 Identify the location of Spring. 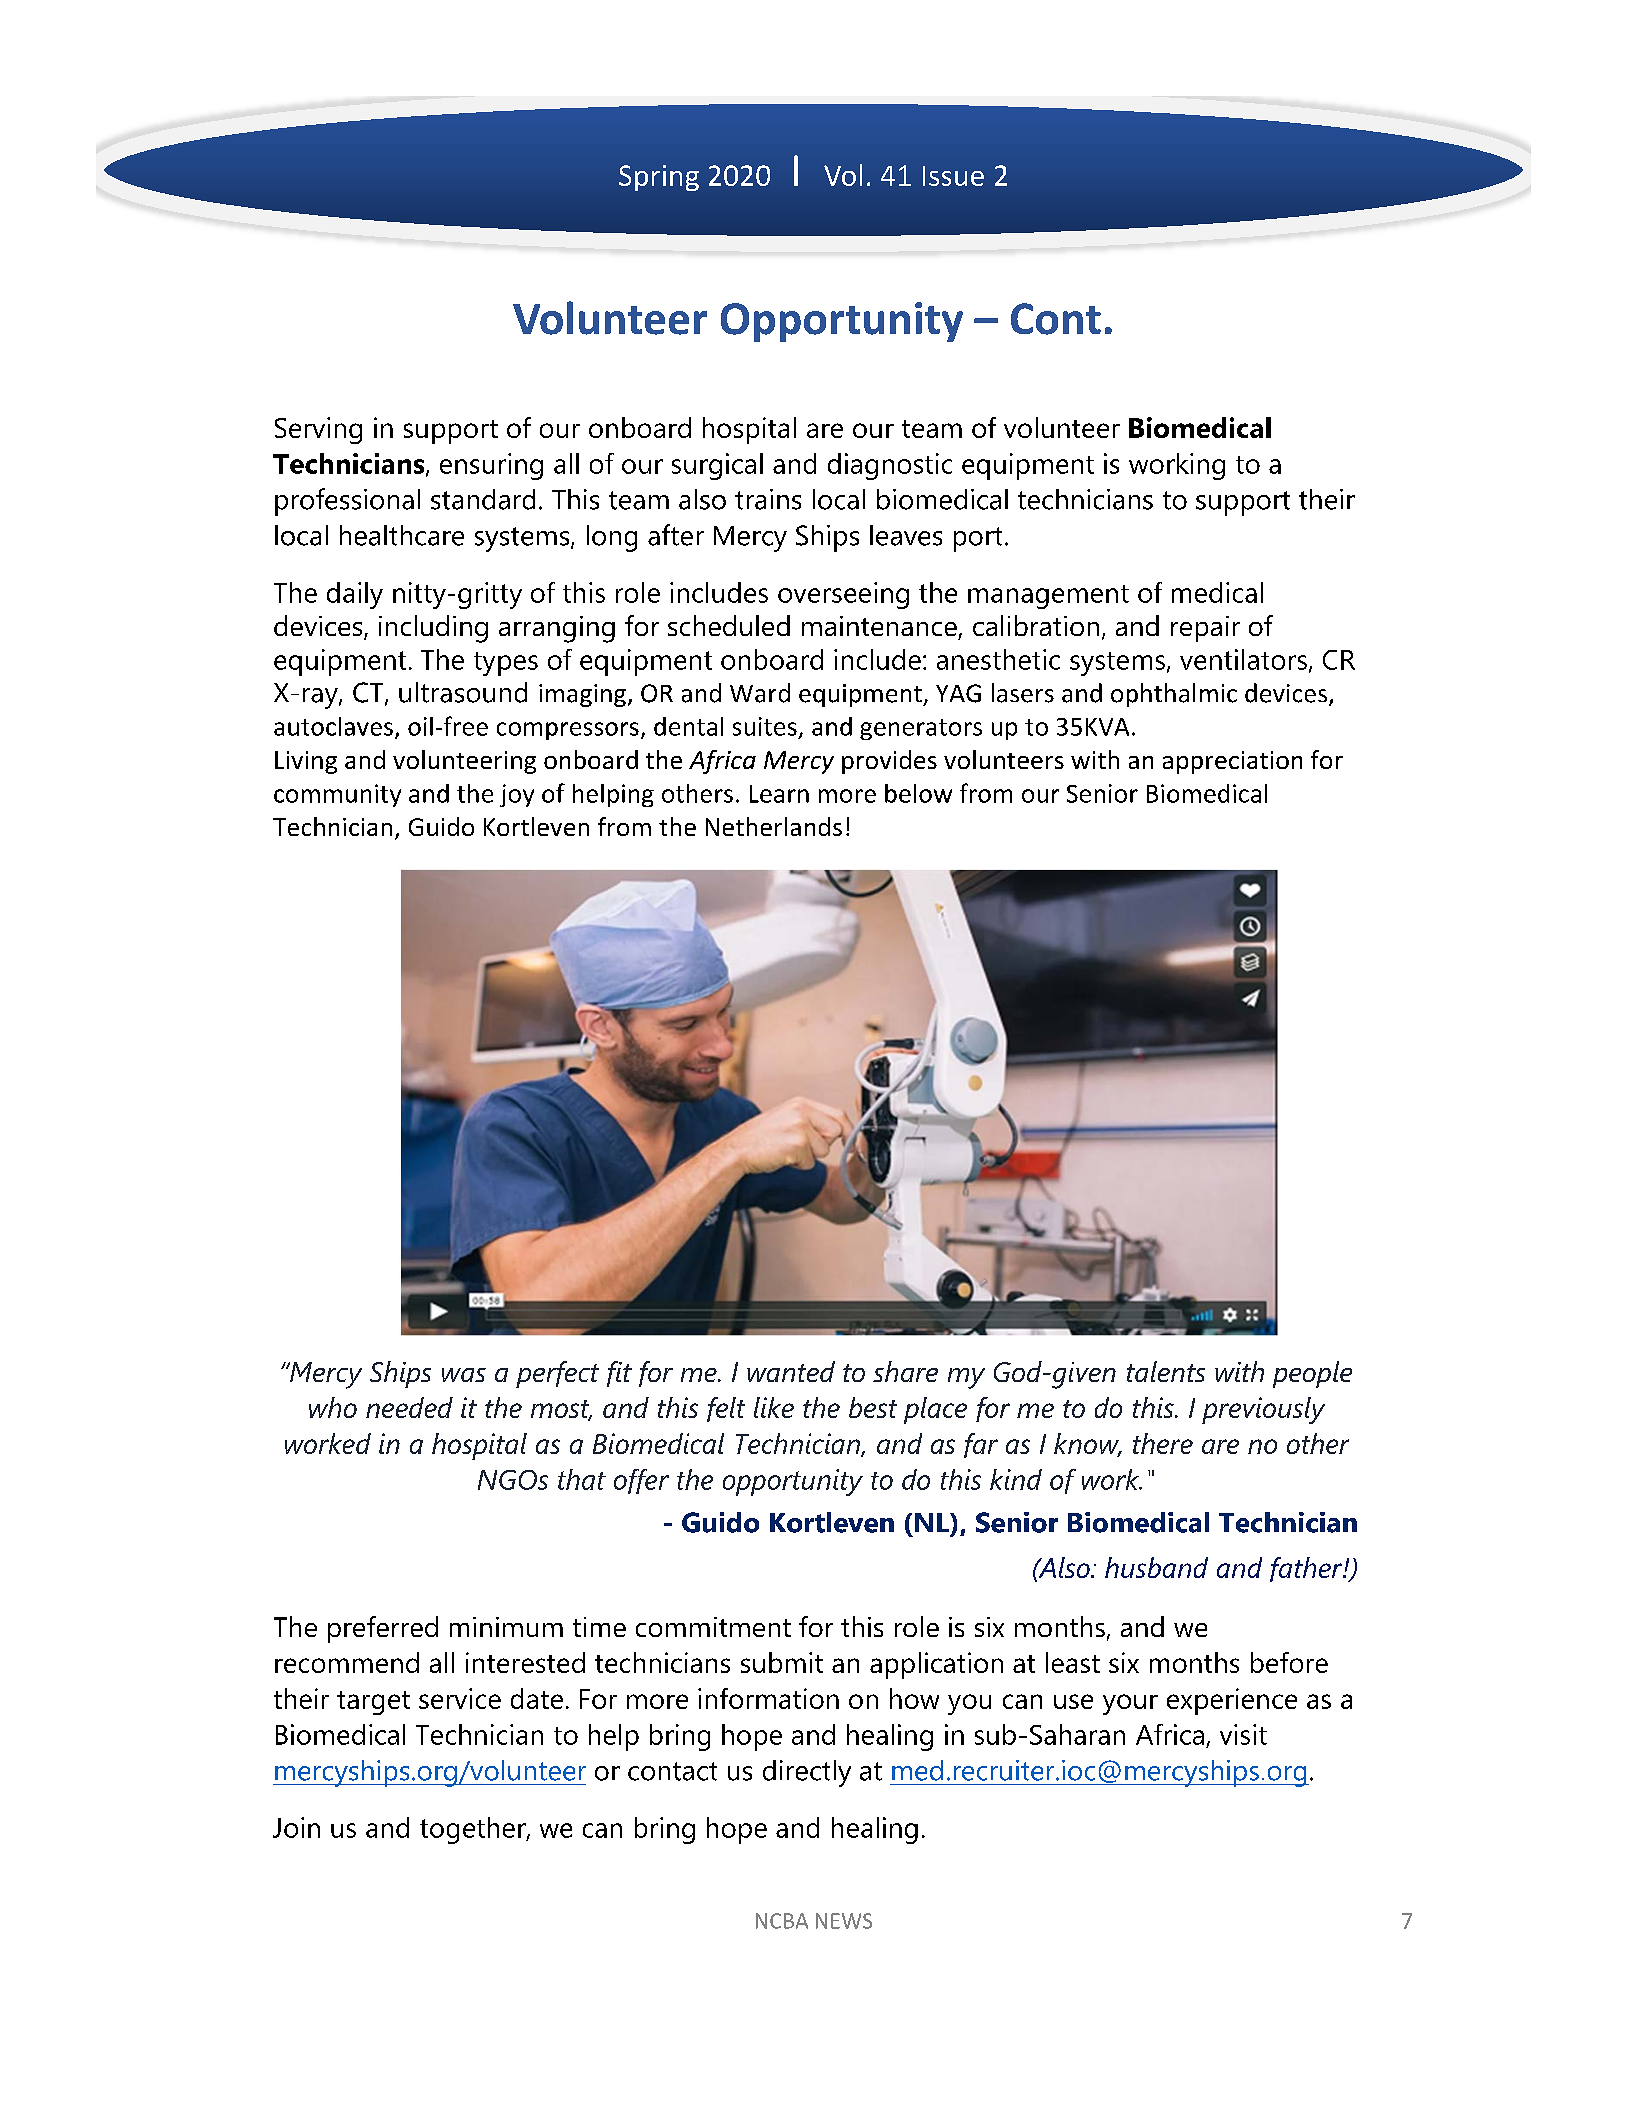
(659, 178).
